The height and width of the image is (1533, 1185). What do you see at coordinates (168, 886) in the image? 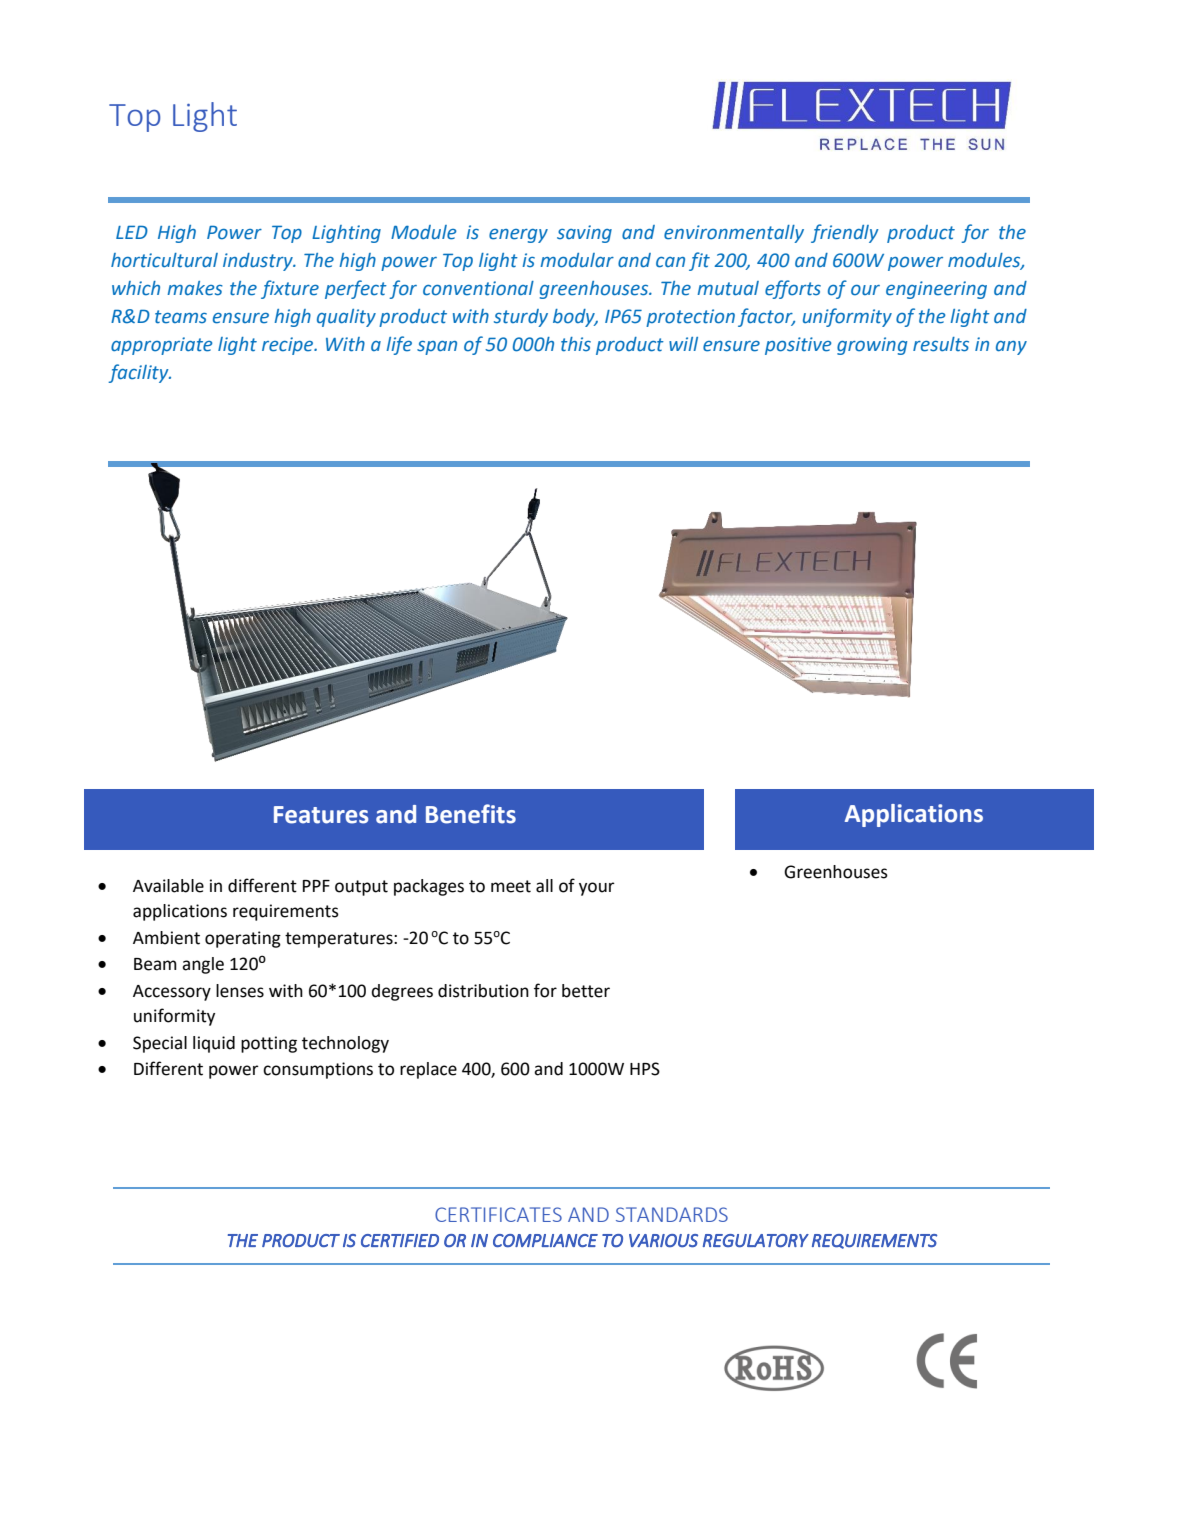
I see `Available` at bounding box center [168, 886].
